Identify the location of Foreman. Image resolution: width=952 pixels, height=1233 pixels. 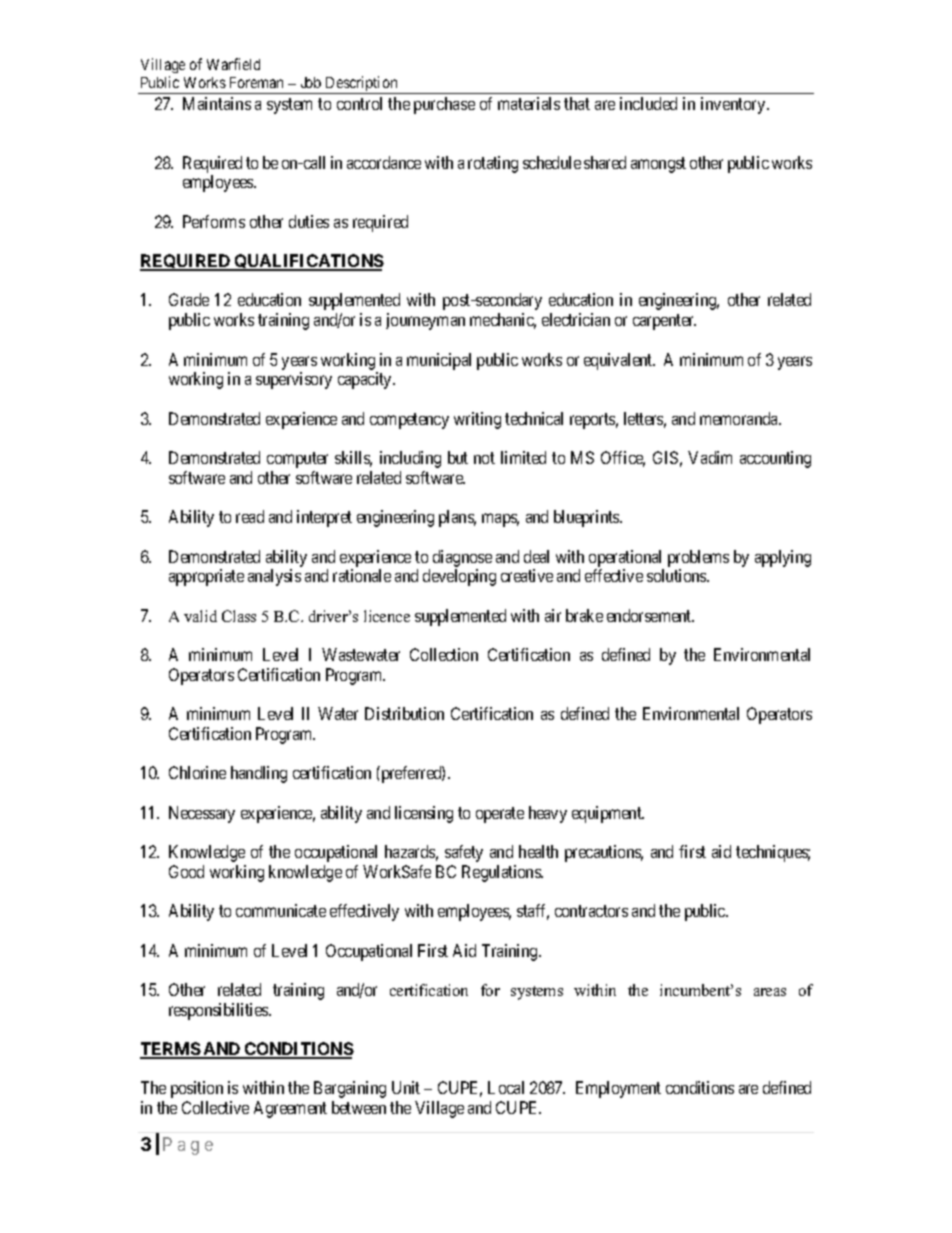
(256, 82).
